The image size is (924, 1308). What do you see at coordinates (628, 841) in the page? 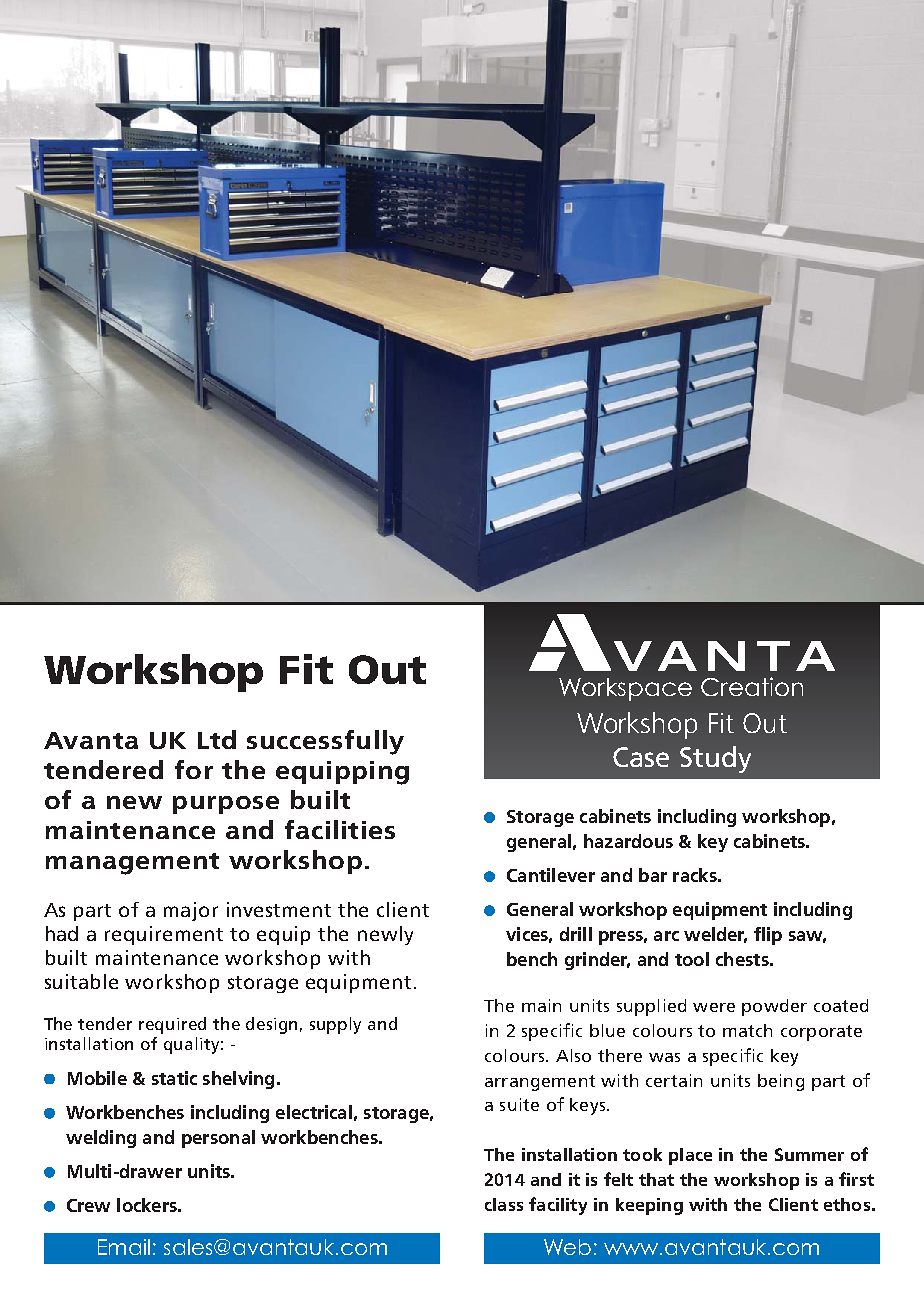
I see `hazardous` at bounding box center [628, 841].
